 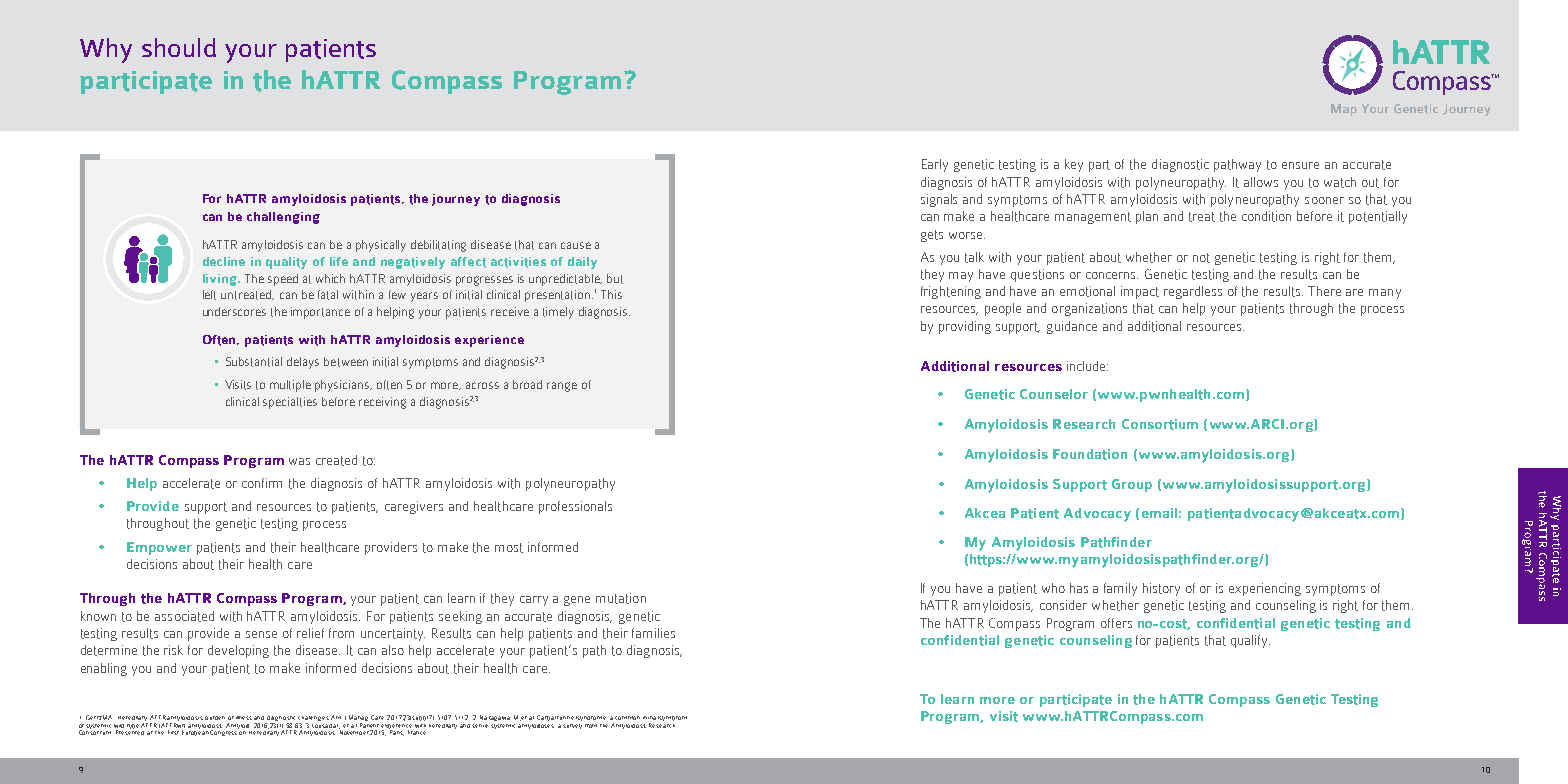 I want to click on multiple, so click(x=290, y=386).
